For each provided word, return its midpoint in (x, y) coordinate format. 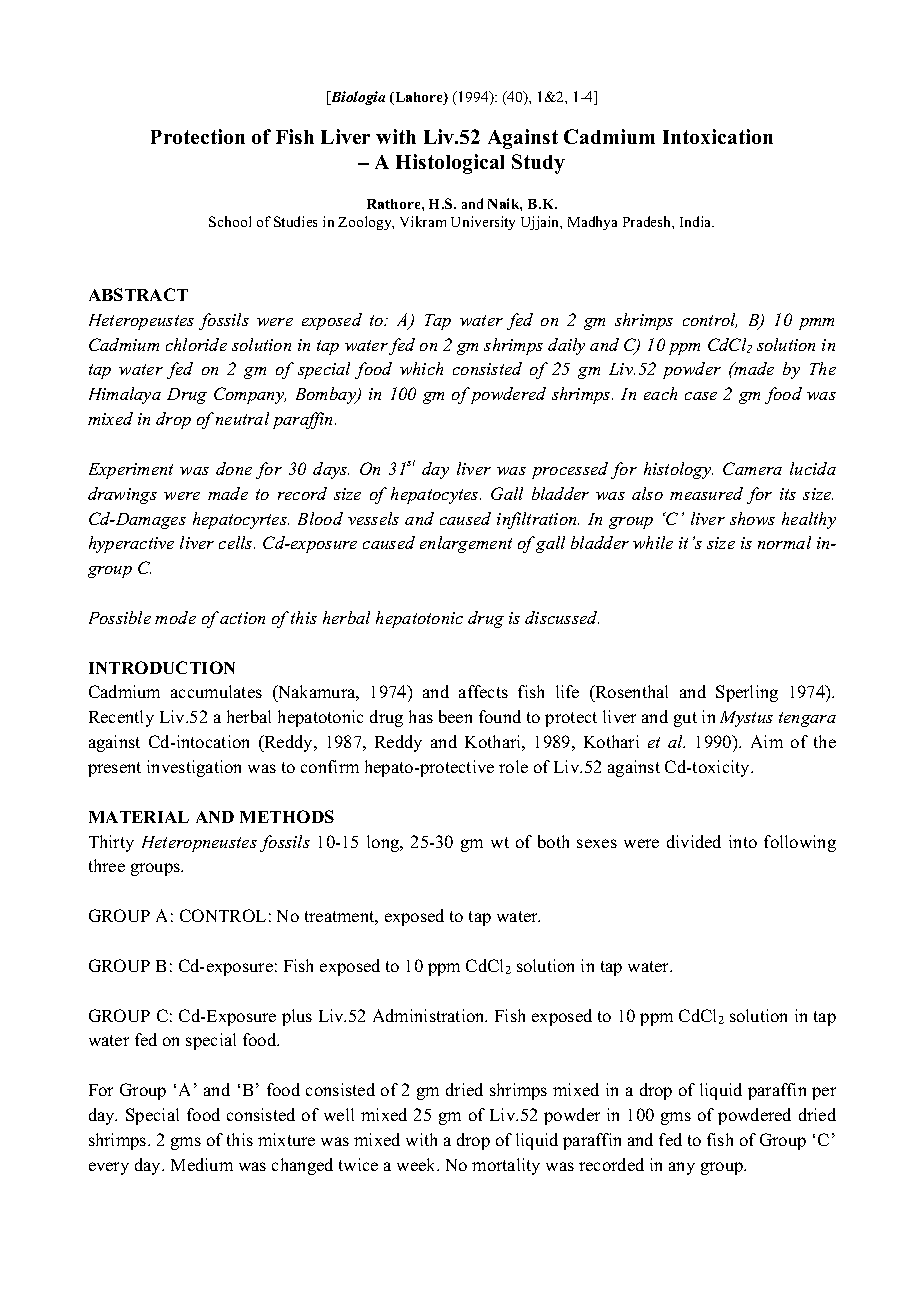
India (697, 221)
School (230, 221)
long (384, 843)
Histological (450, 164)
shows (752, 518)
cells (237, 542)
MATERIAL (139, 817)
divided (694, 841)
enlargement (466, 544)
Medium (202, 1164)
